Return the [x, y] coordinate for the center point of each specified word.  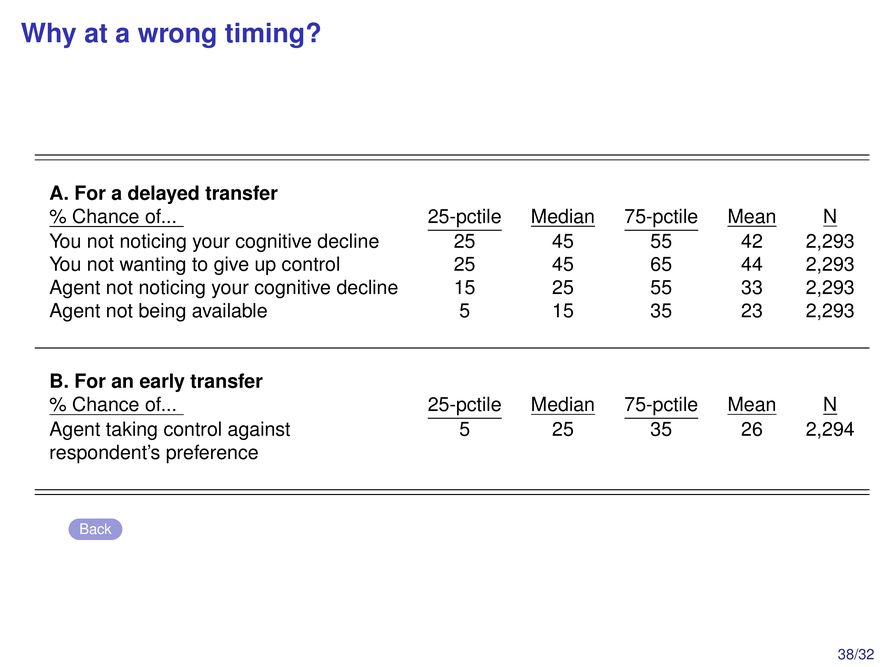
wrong [177, 37]
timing [264, 35]
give [231, 265]
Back [95, 528]
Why [48, 35]
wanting [152, 265]
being [162, 312]
